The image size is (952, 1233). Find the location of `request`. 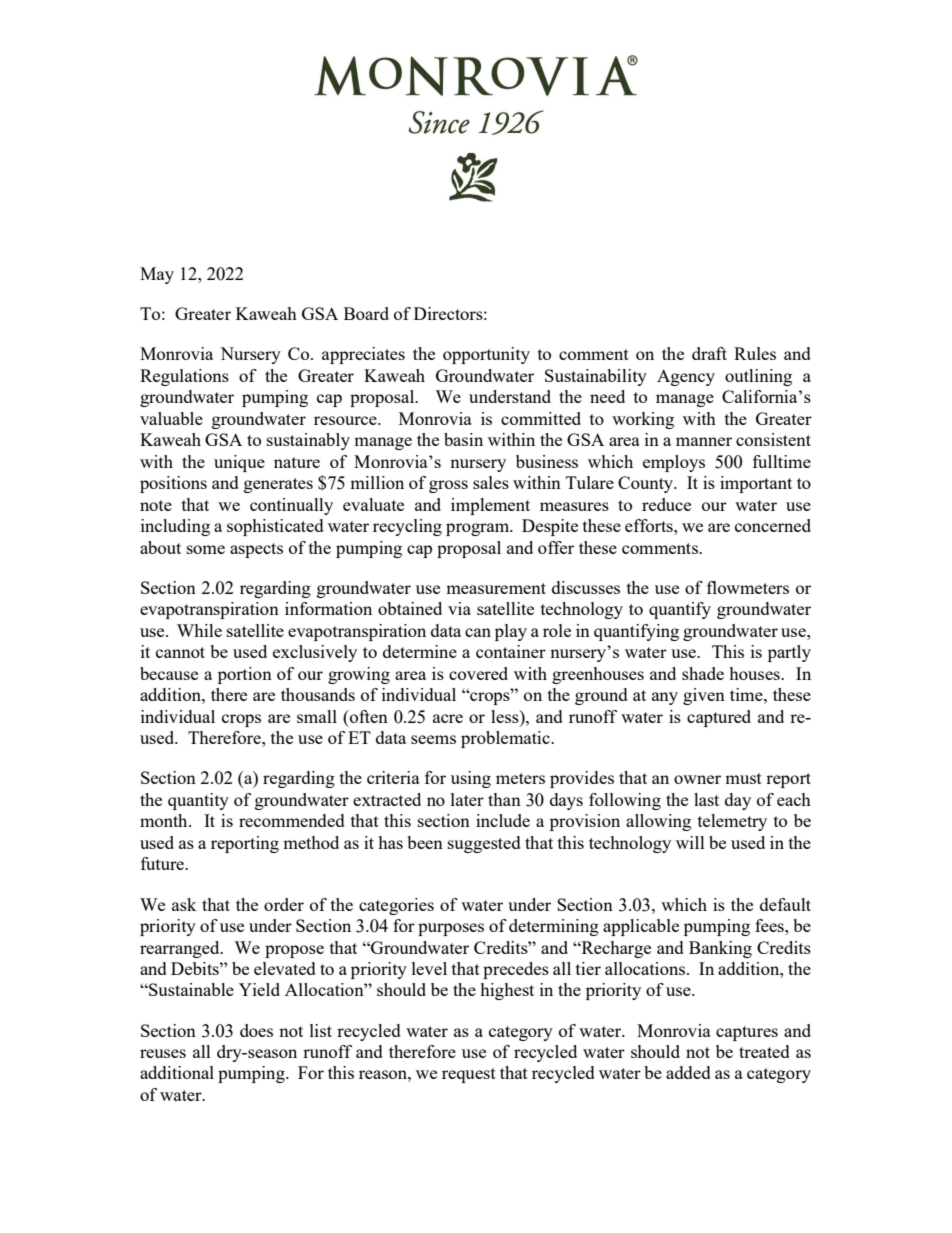

request is located at coordinates (469, 1075).
